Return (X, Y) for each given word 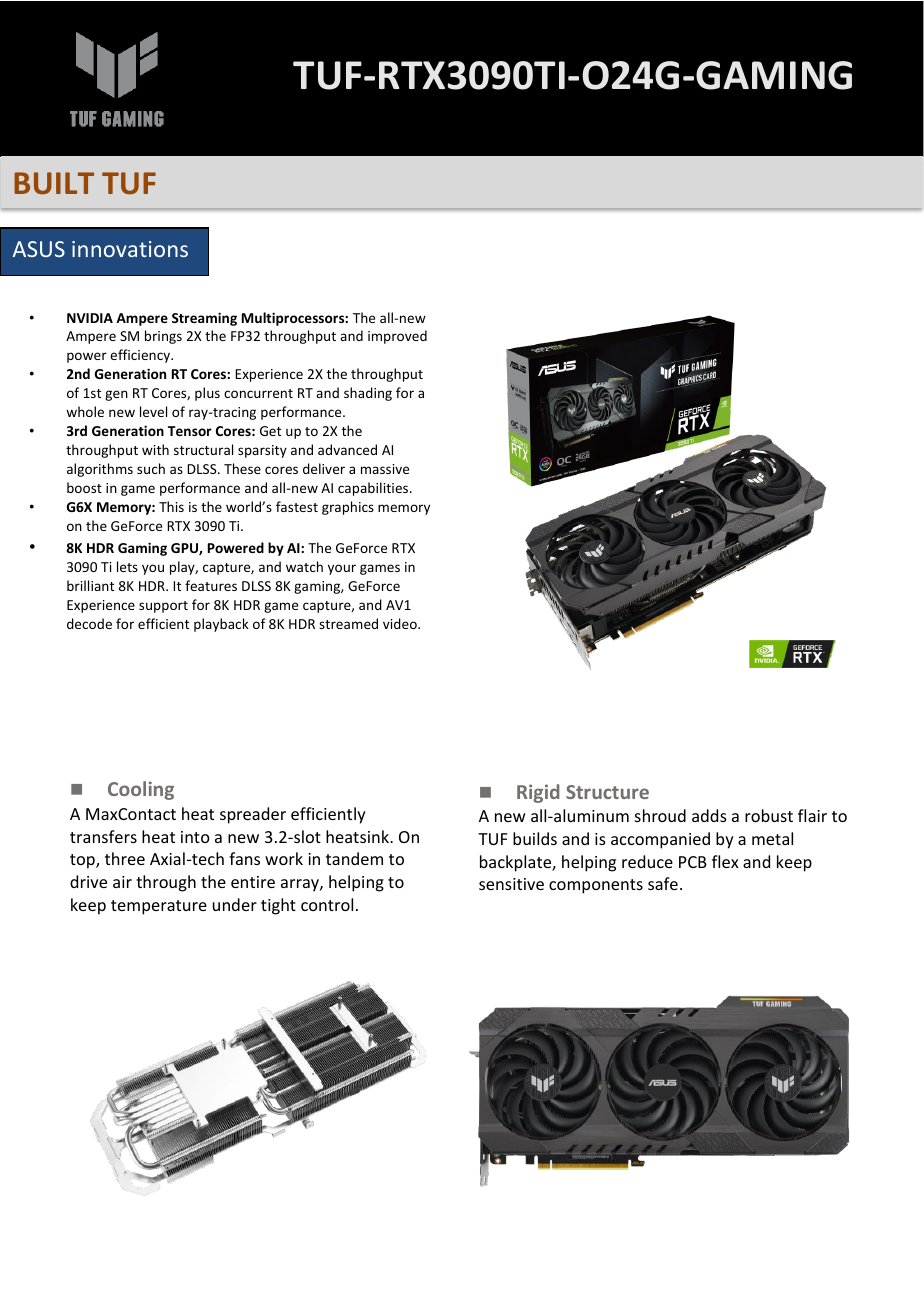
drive (88, 881)
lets (127, 566)
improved (397, 337)
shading (368, 394)
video (401, 623)
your (342, 569)
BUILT (54, 183)
